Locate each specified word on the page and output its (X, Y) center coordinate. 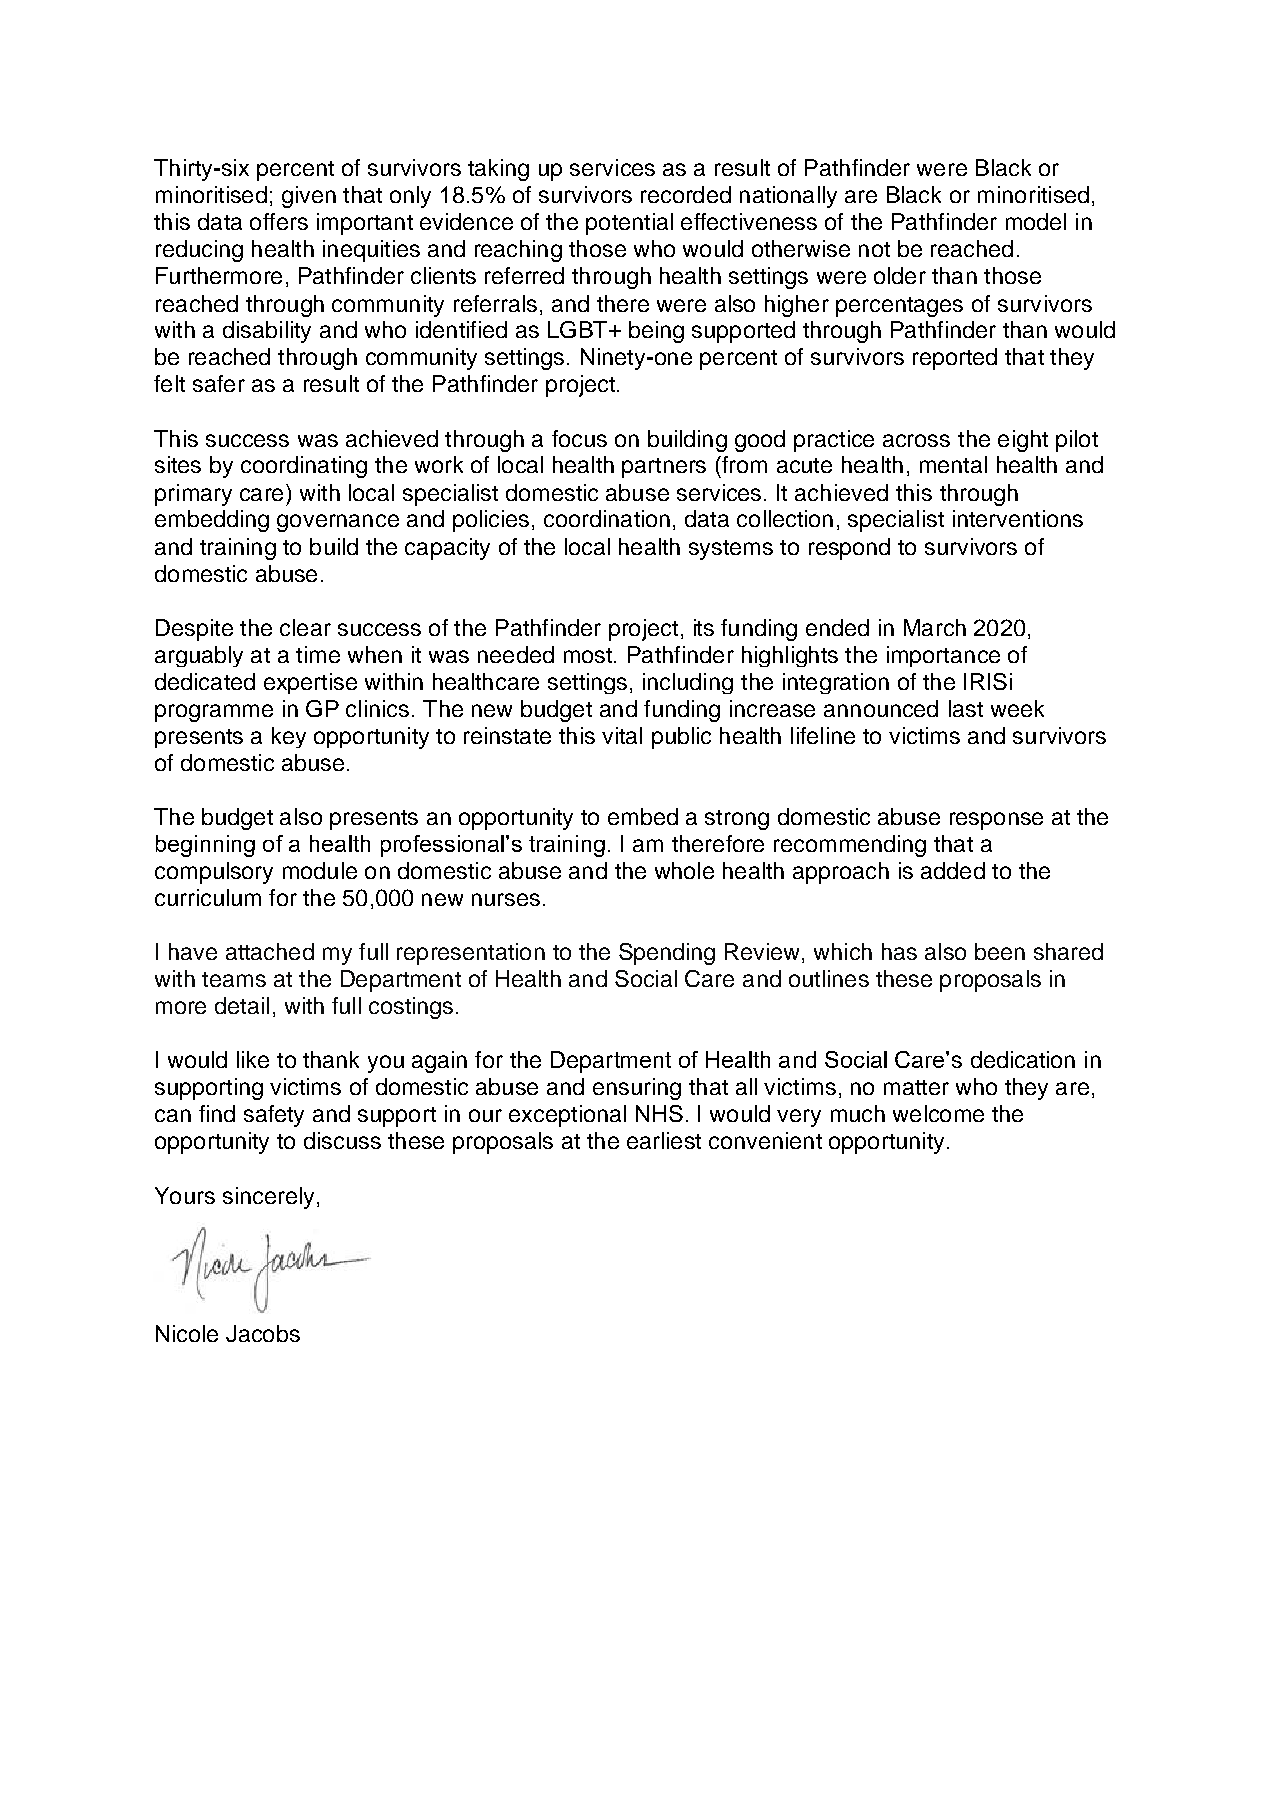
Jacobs (263, 1333)
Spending (667, 954)
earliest (664, 1140)
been (1000, 951)
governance (338, 523)
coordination (607, 518)
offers (279, 221)
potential (629, 224)
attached (270, 951)
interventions (1018, 518)
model (1036, 221)
